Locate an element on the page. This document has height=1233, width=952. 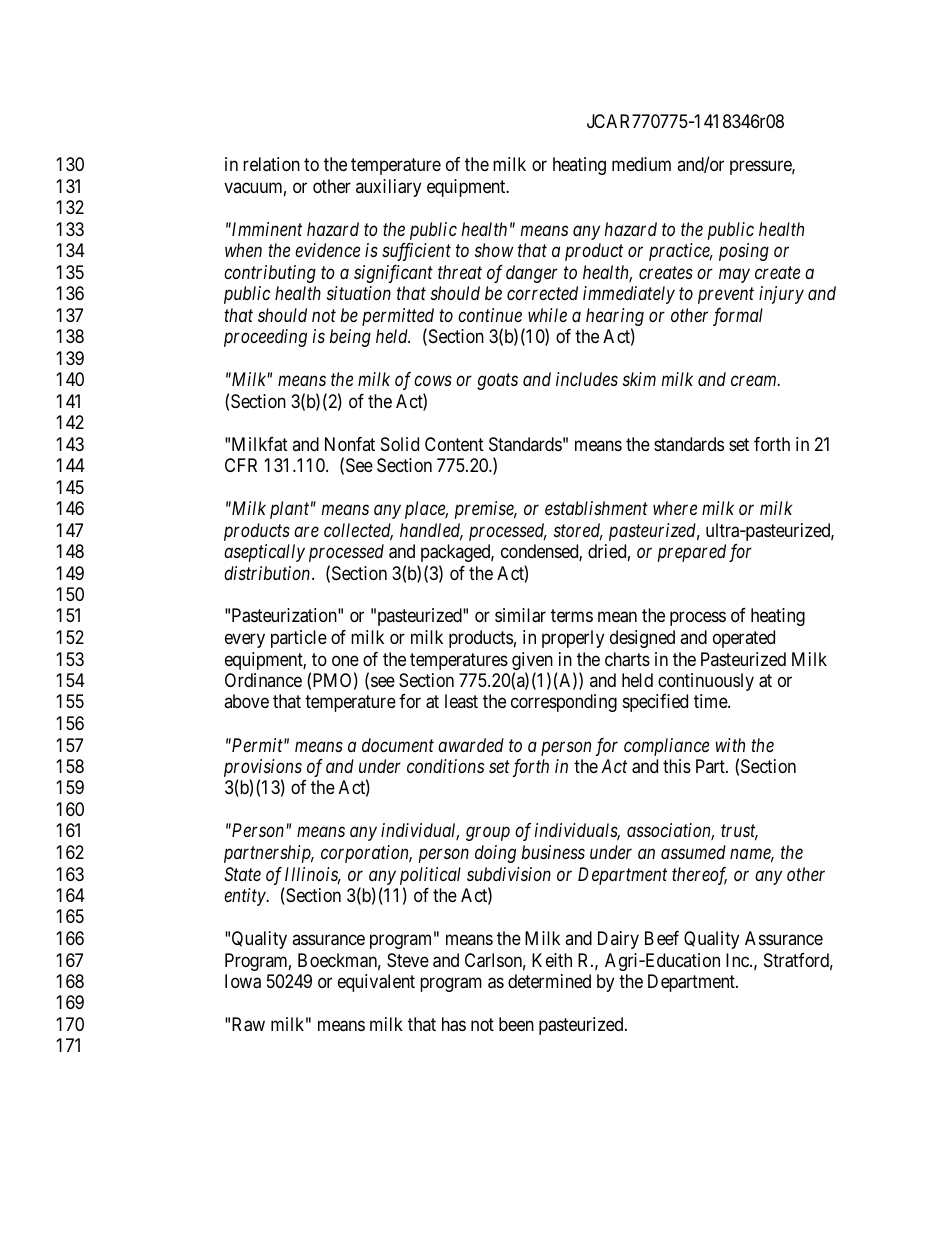
Iowa is located at coordinates (243, 981).
